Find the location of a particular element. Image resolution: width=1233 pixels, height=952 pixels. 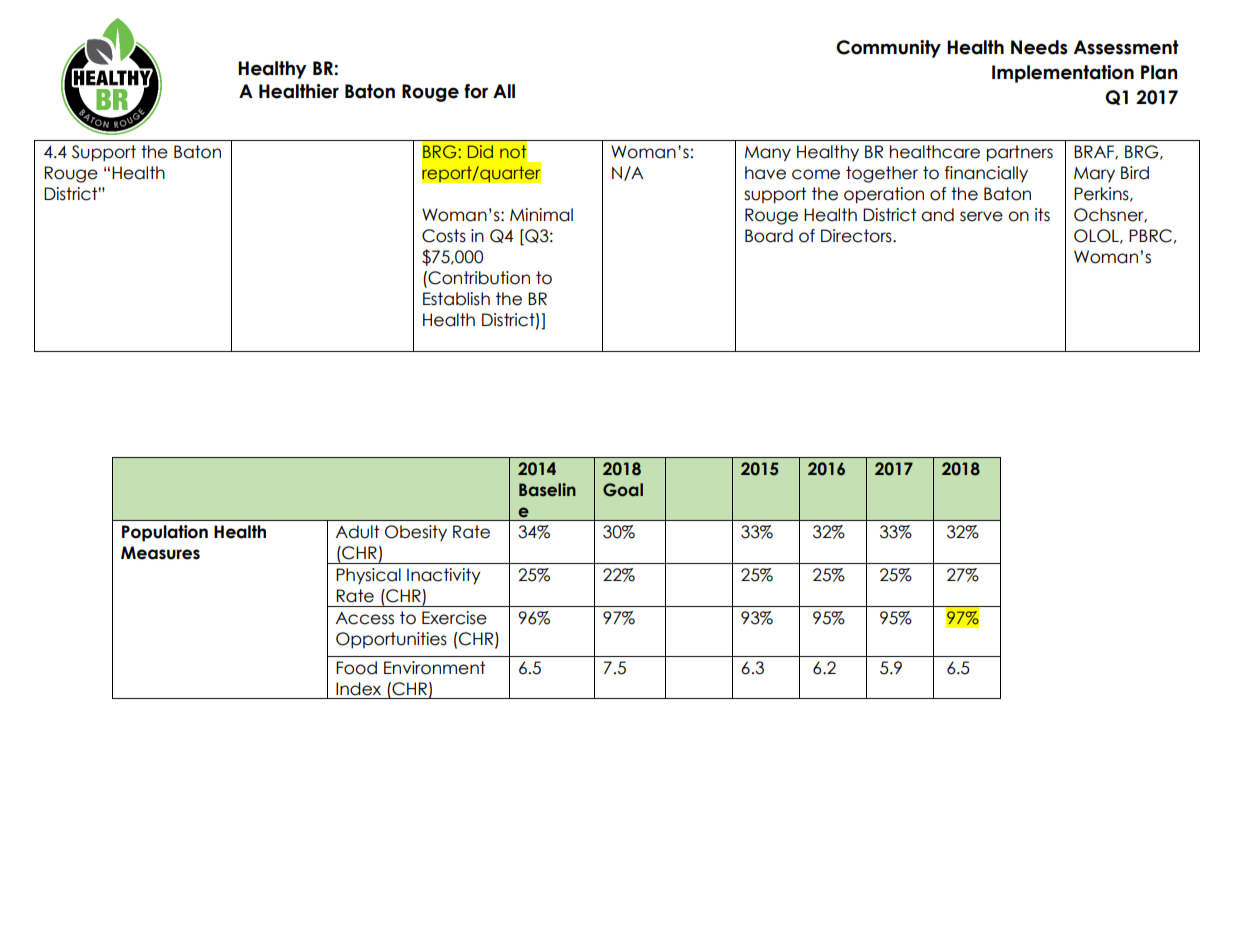

Inactivity is located at coordinates (444, 576).
